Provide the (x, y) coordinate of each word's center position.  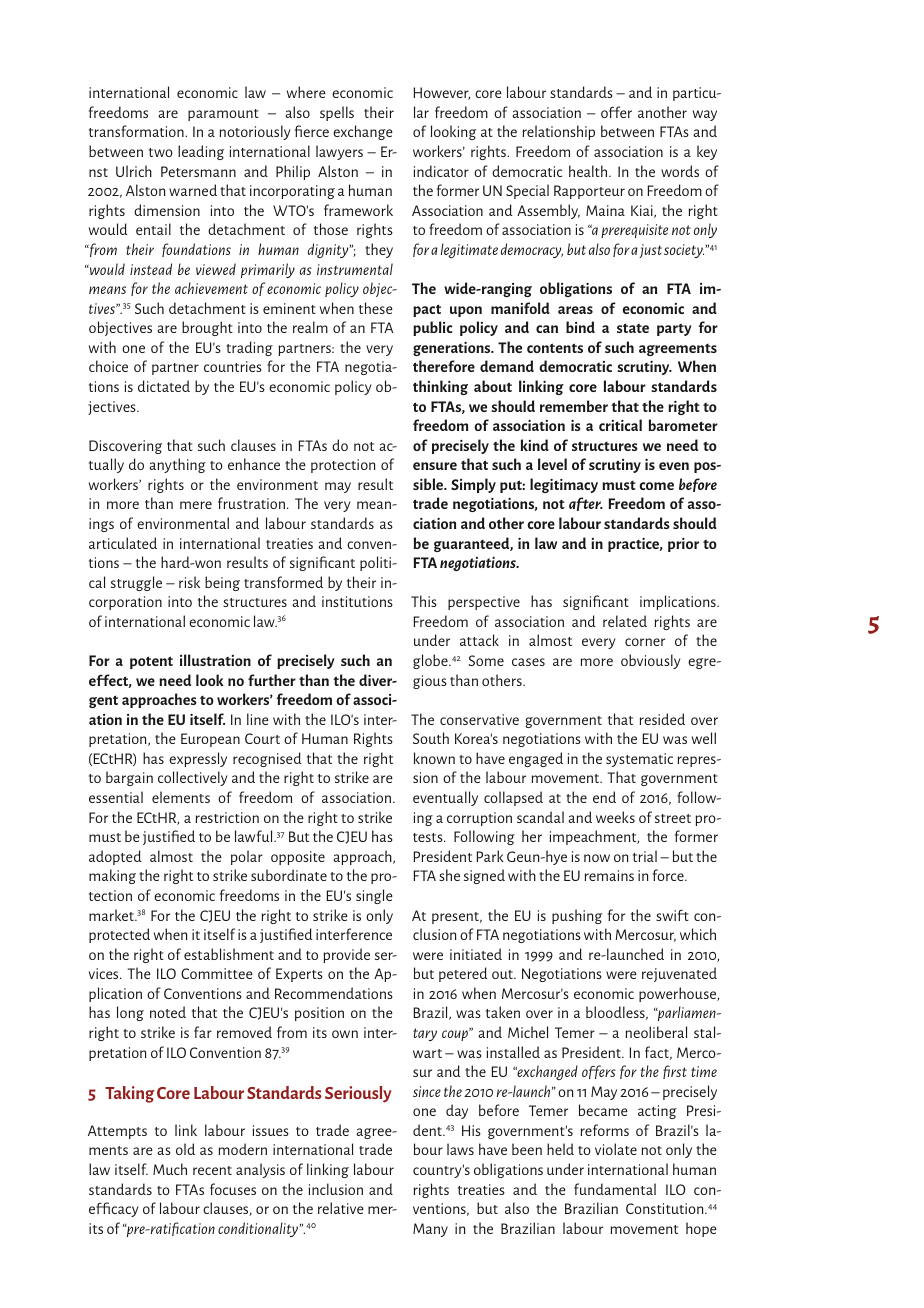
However (441, 93)
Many (430, 1230)
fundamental (615, 1189)
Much (170, 1169)
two (161, 152)
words (680, 171)
